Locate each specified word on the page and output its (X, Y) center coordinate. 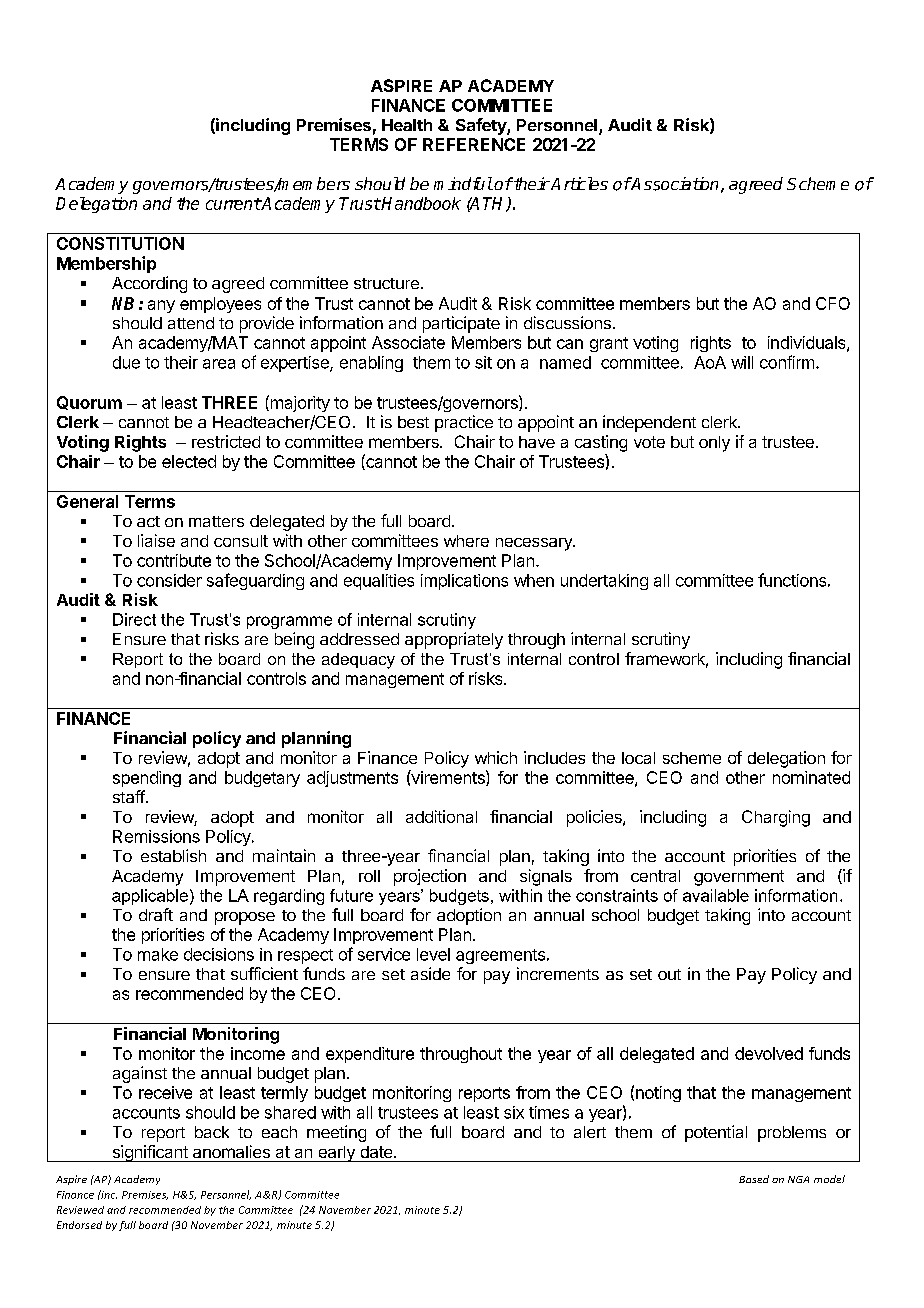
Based (754, 1179)
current (233, 204)
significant (150, 1153)
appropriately (454, 640)
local (638, 758)
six (514, 1112)
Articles (578, 183)
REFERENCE (474, 144)
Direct (134, 619)
